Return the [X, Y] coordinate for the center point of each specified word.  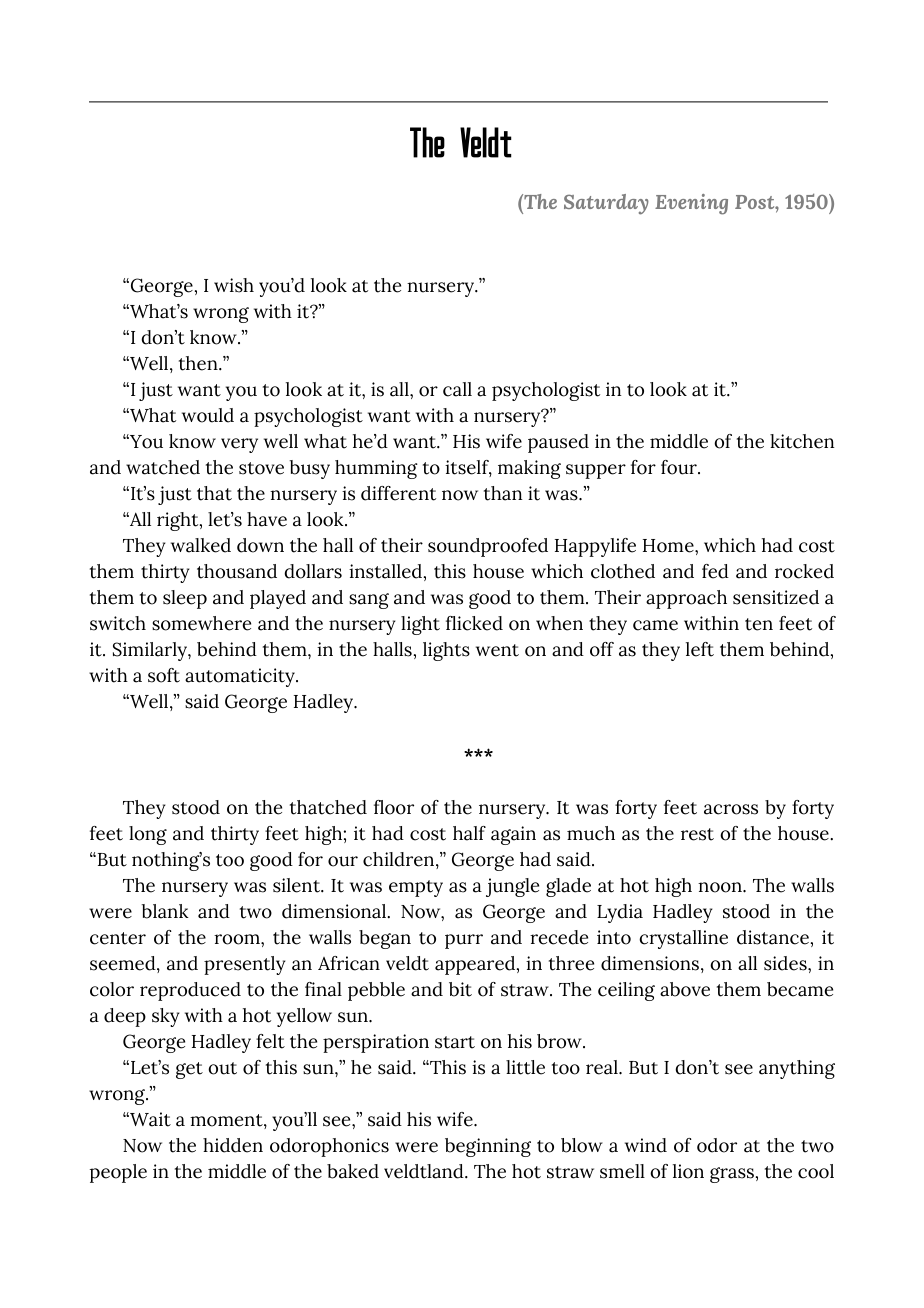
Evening [691, 204]
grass [733, 1175]
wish [234, 285]
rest [697, 834]
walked [201, 545]
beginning [488, 1147]
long [148, 835]
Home [669, 546]
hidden [233, 1145]
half [469, 833]
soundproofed [488, 547]
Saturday [606, 204]
